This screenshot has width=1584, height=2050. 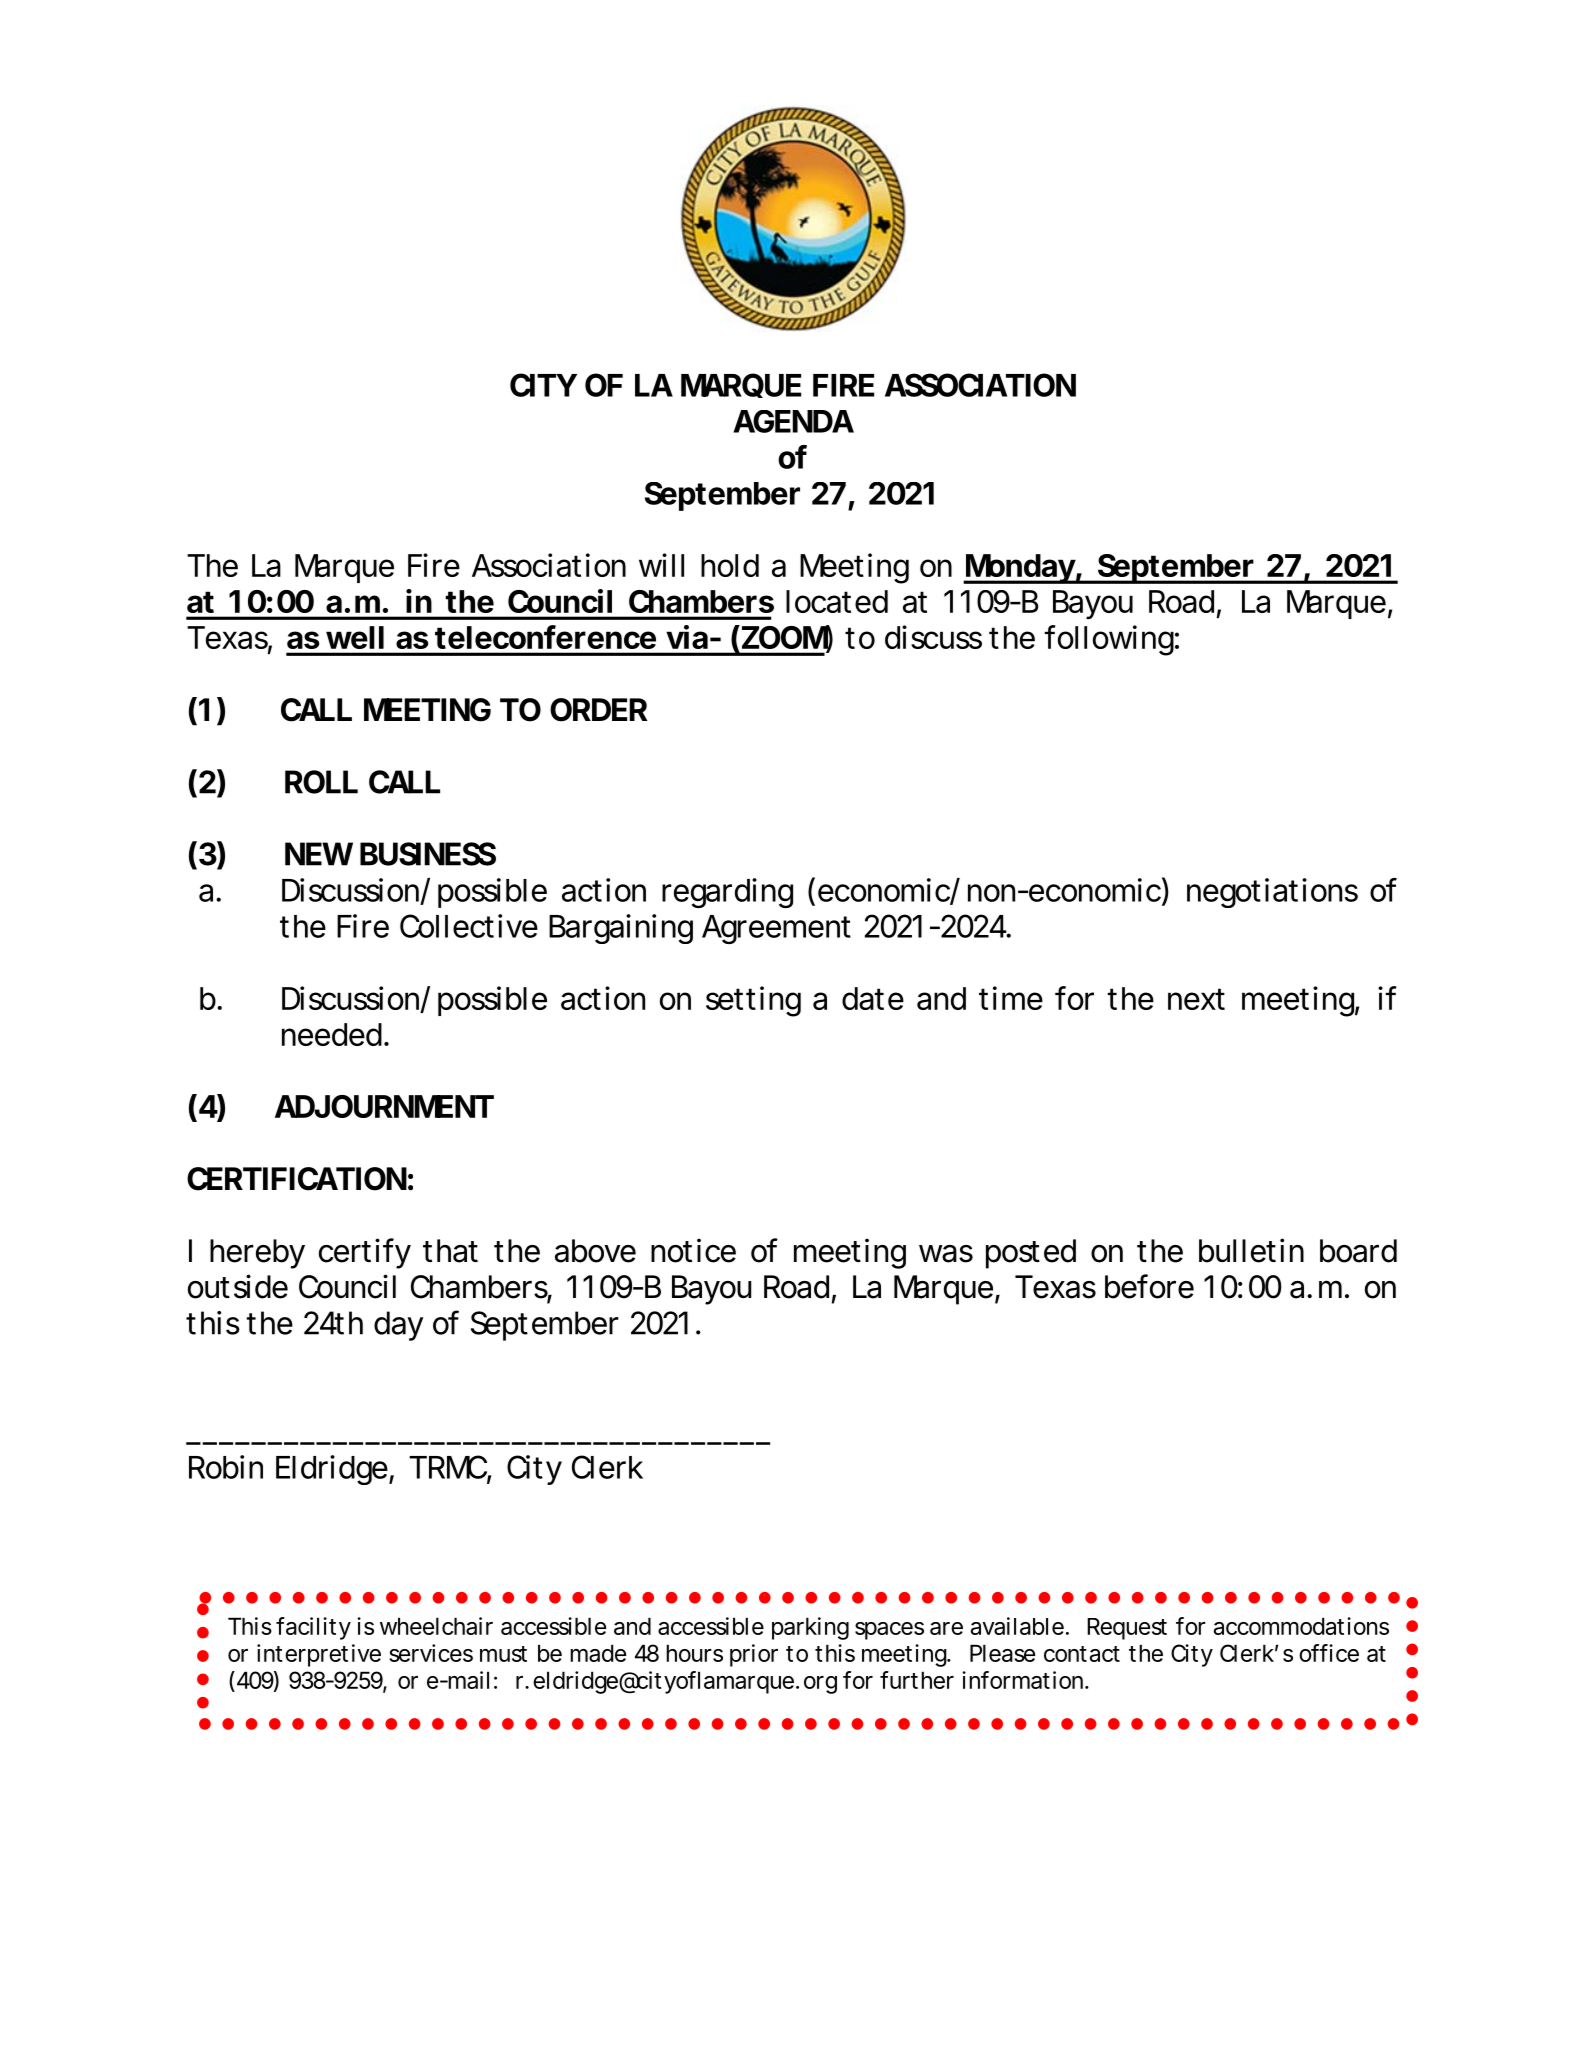 I want to click on interpretive, so click(x=319, y=1655).
